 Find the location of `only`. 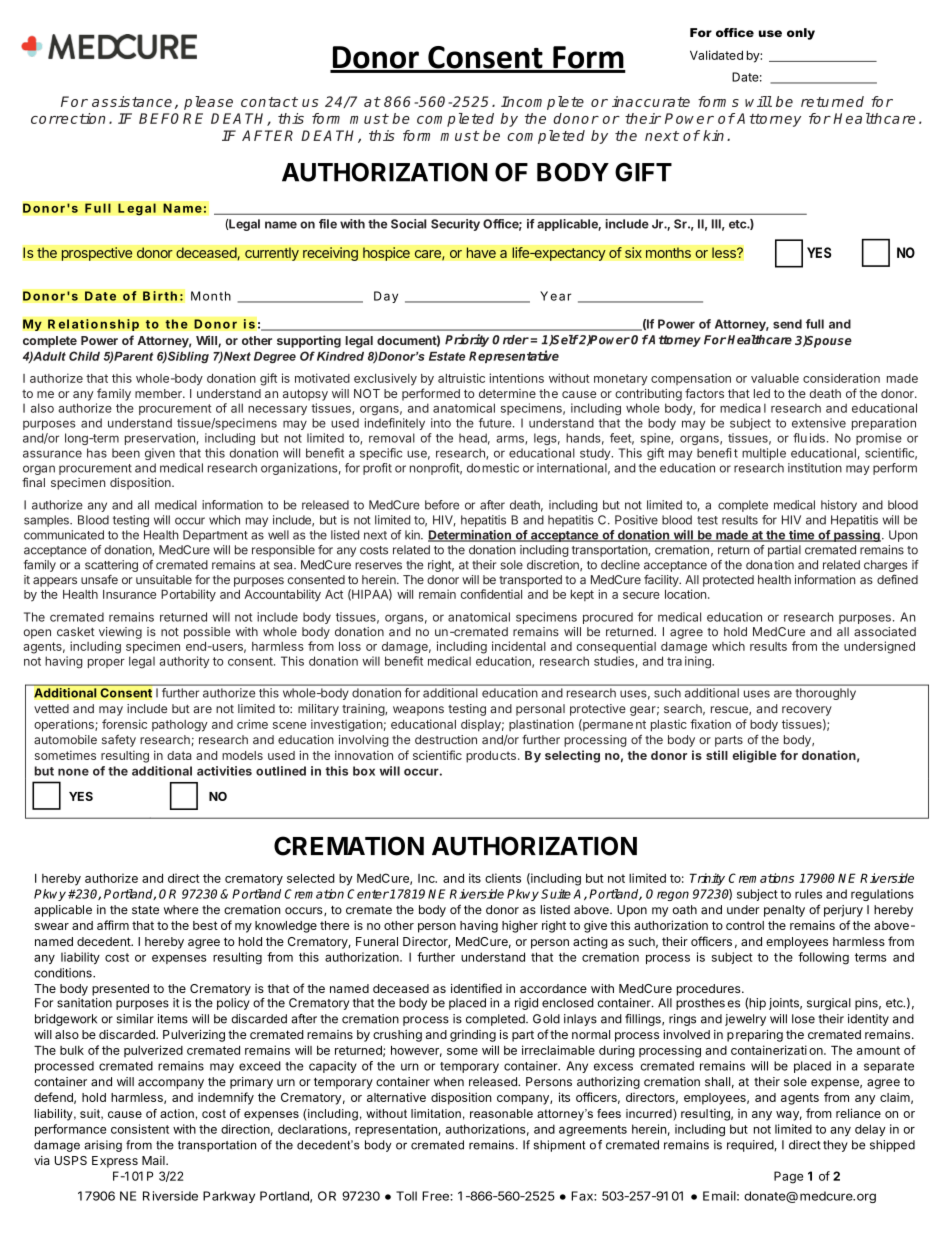

only is located at coordinates (801, 34).
